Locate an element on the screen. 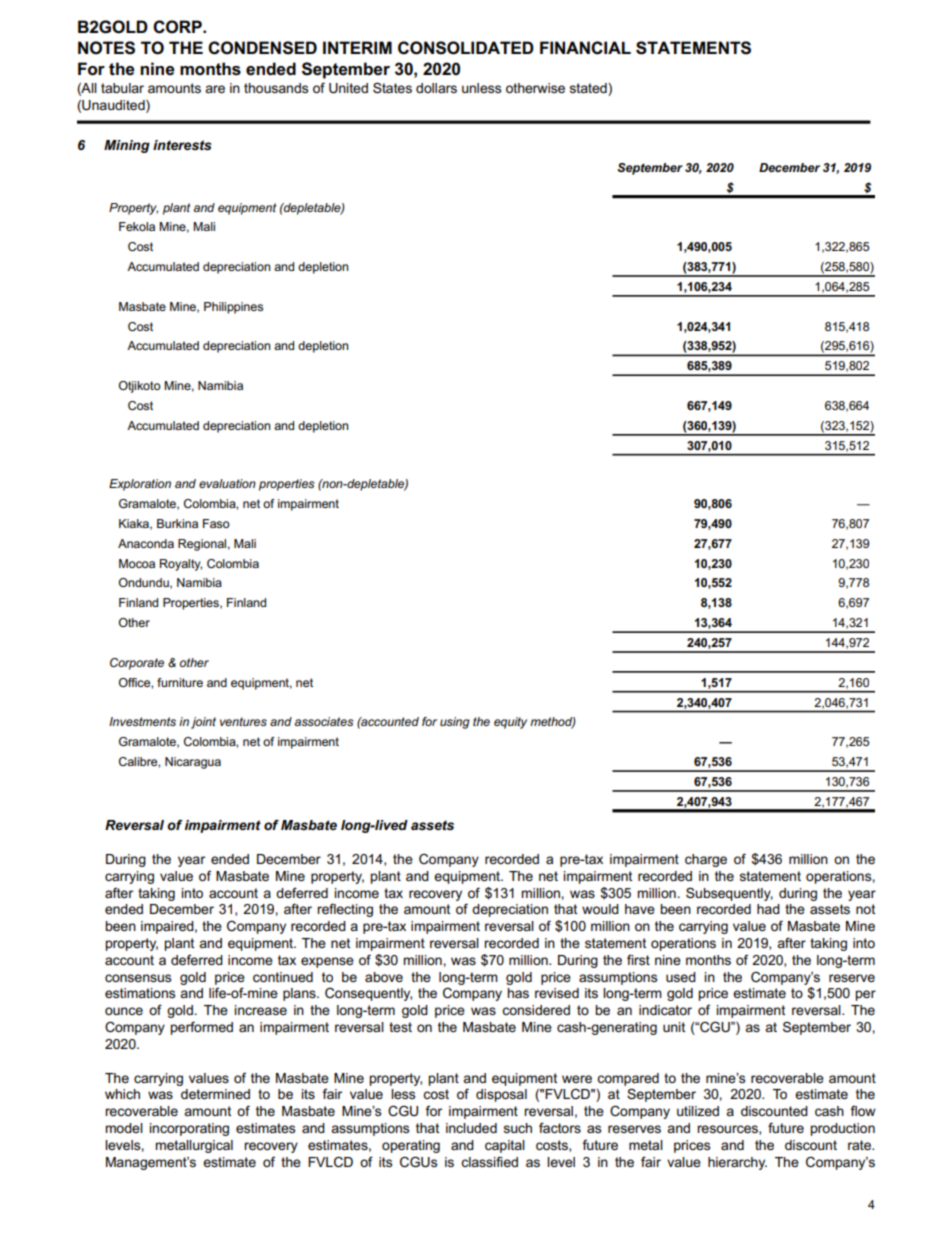 The width and height of the screenshot is (952, 1233). included is located at coordinates (471, 1128).
